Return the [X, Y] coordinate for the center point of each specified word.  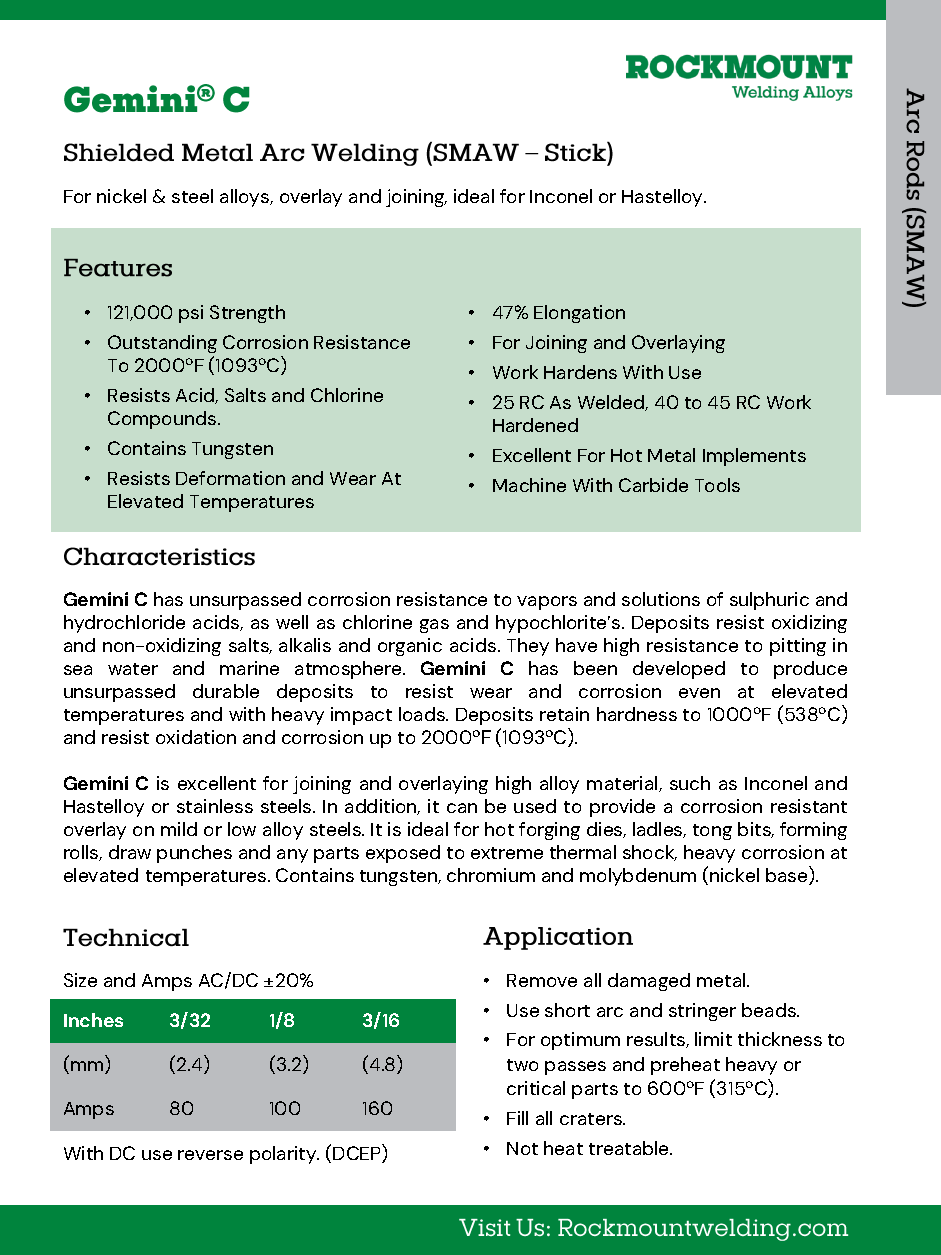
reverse [210, 1155]
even [699, 693]
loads [423, 714]
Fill [517, 1118]
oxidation [196, 737]
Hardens [580, 372]
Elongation [579, 314]
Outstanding [162, 346]
